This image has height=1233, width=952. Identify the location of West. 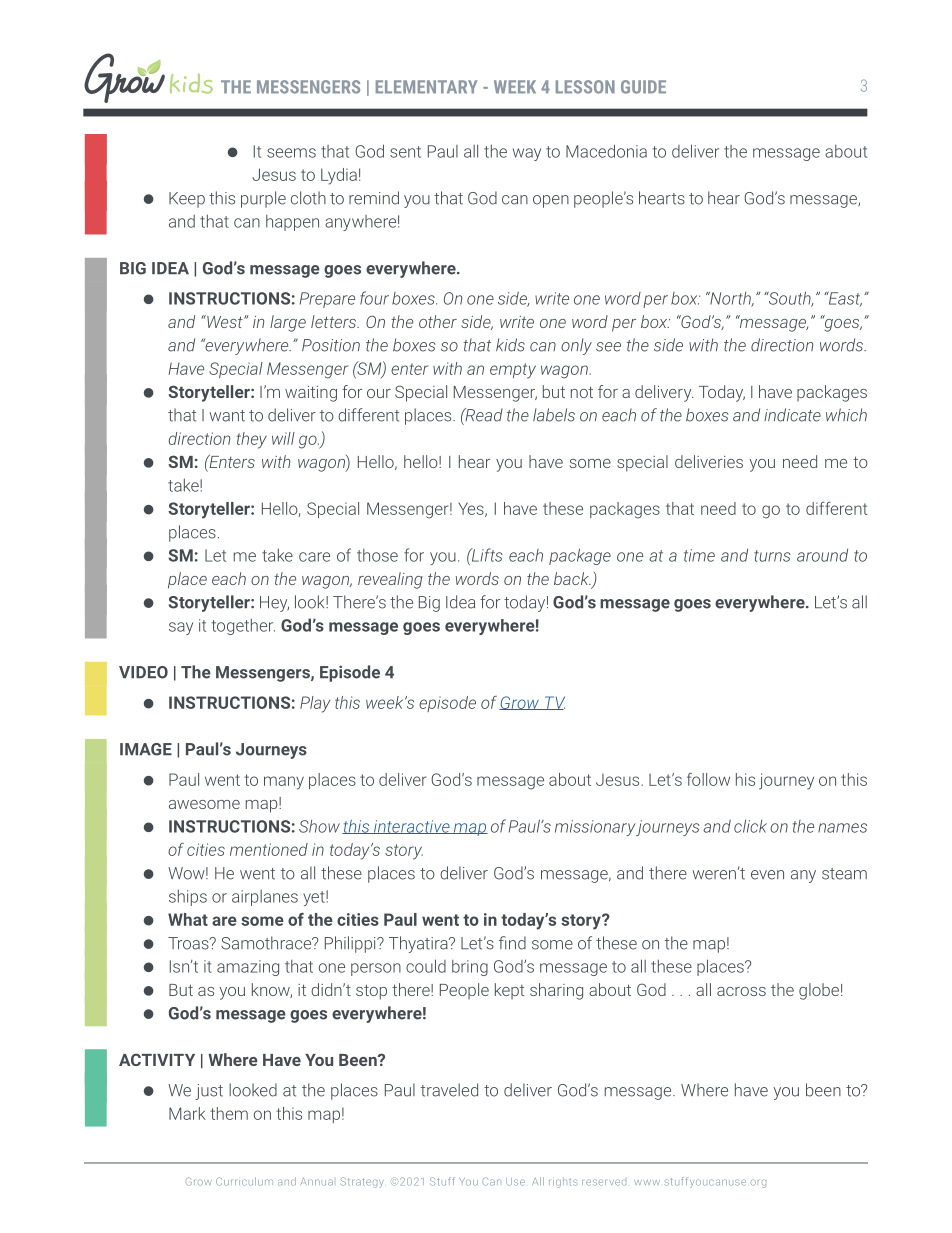
(225, 321).
